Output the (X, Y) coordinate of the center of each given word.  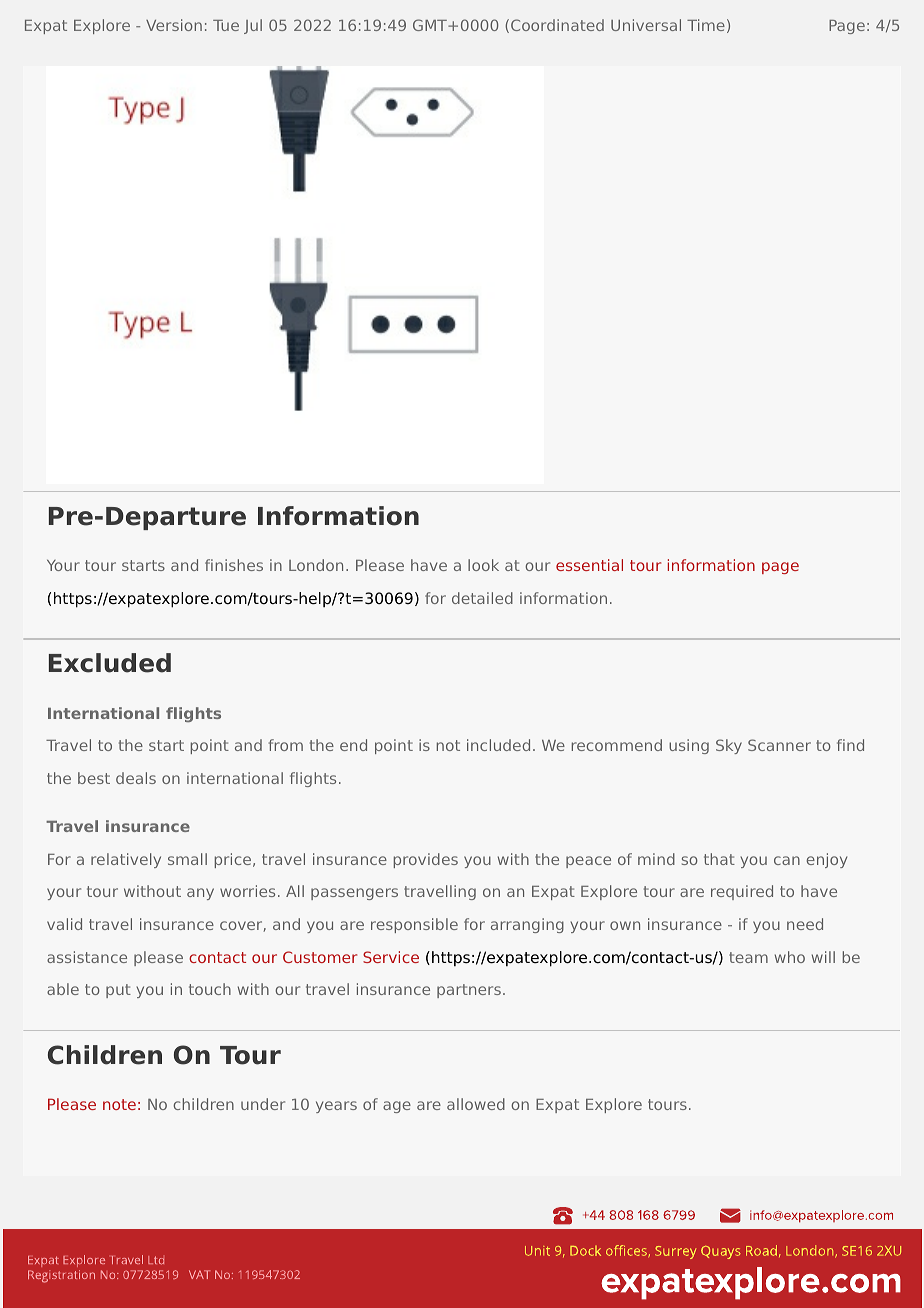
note (119, 1104)
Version (174, 25)
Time (706, 25)
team (748, 957)
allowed (476, 1104)
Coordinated (557, 25)
